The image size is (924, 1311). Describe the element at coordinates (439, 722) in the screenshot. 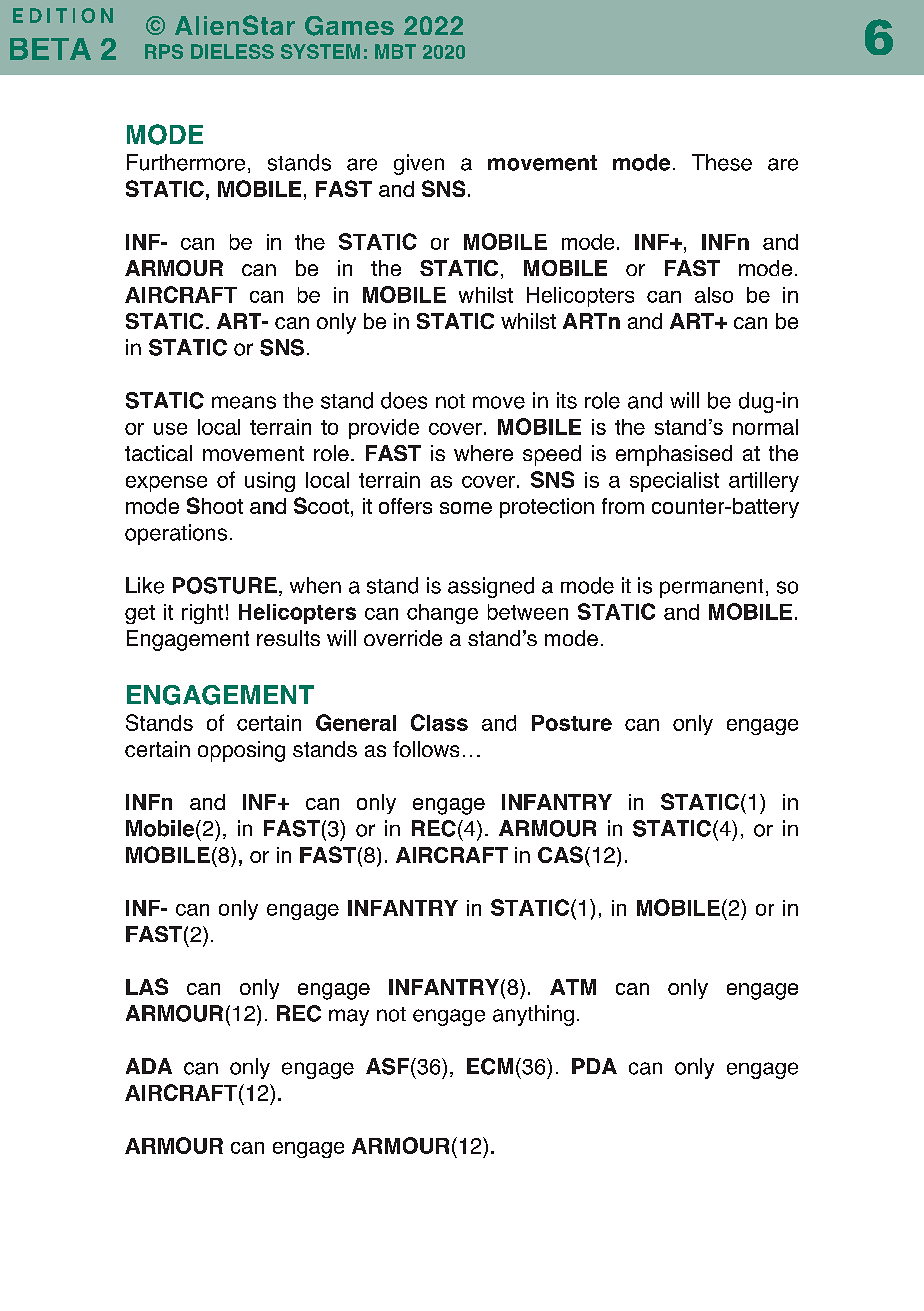

I see `Class` at that location.
